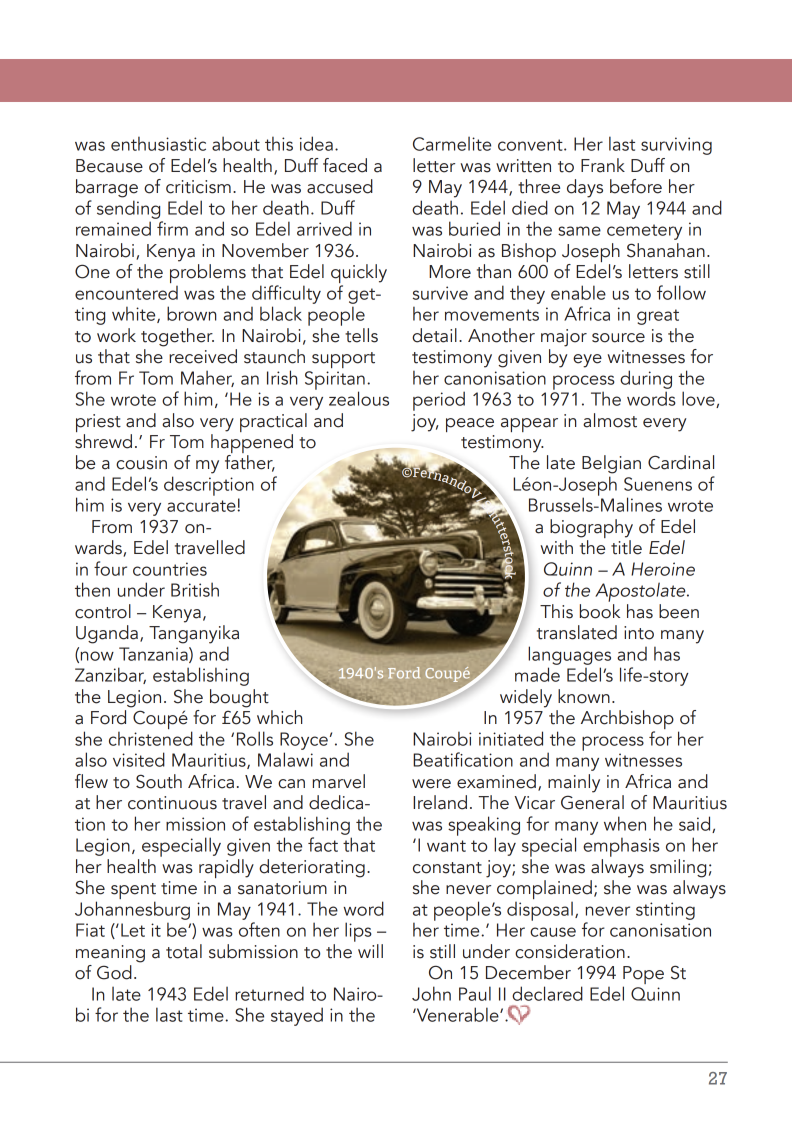  What do you see at coordinates (304, 741) in the screenshot?
I see `Royce` at bounding box center [304, 741].
